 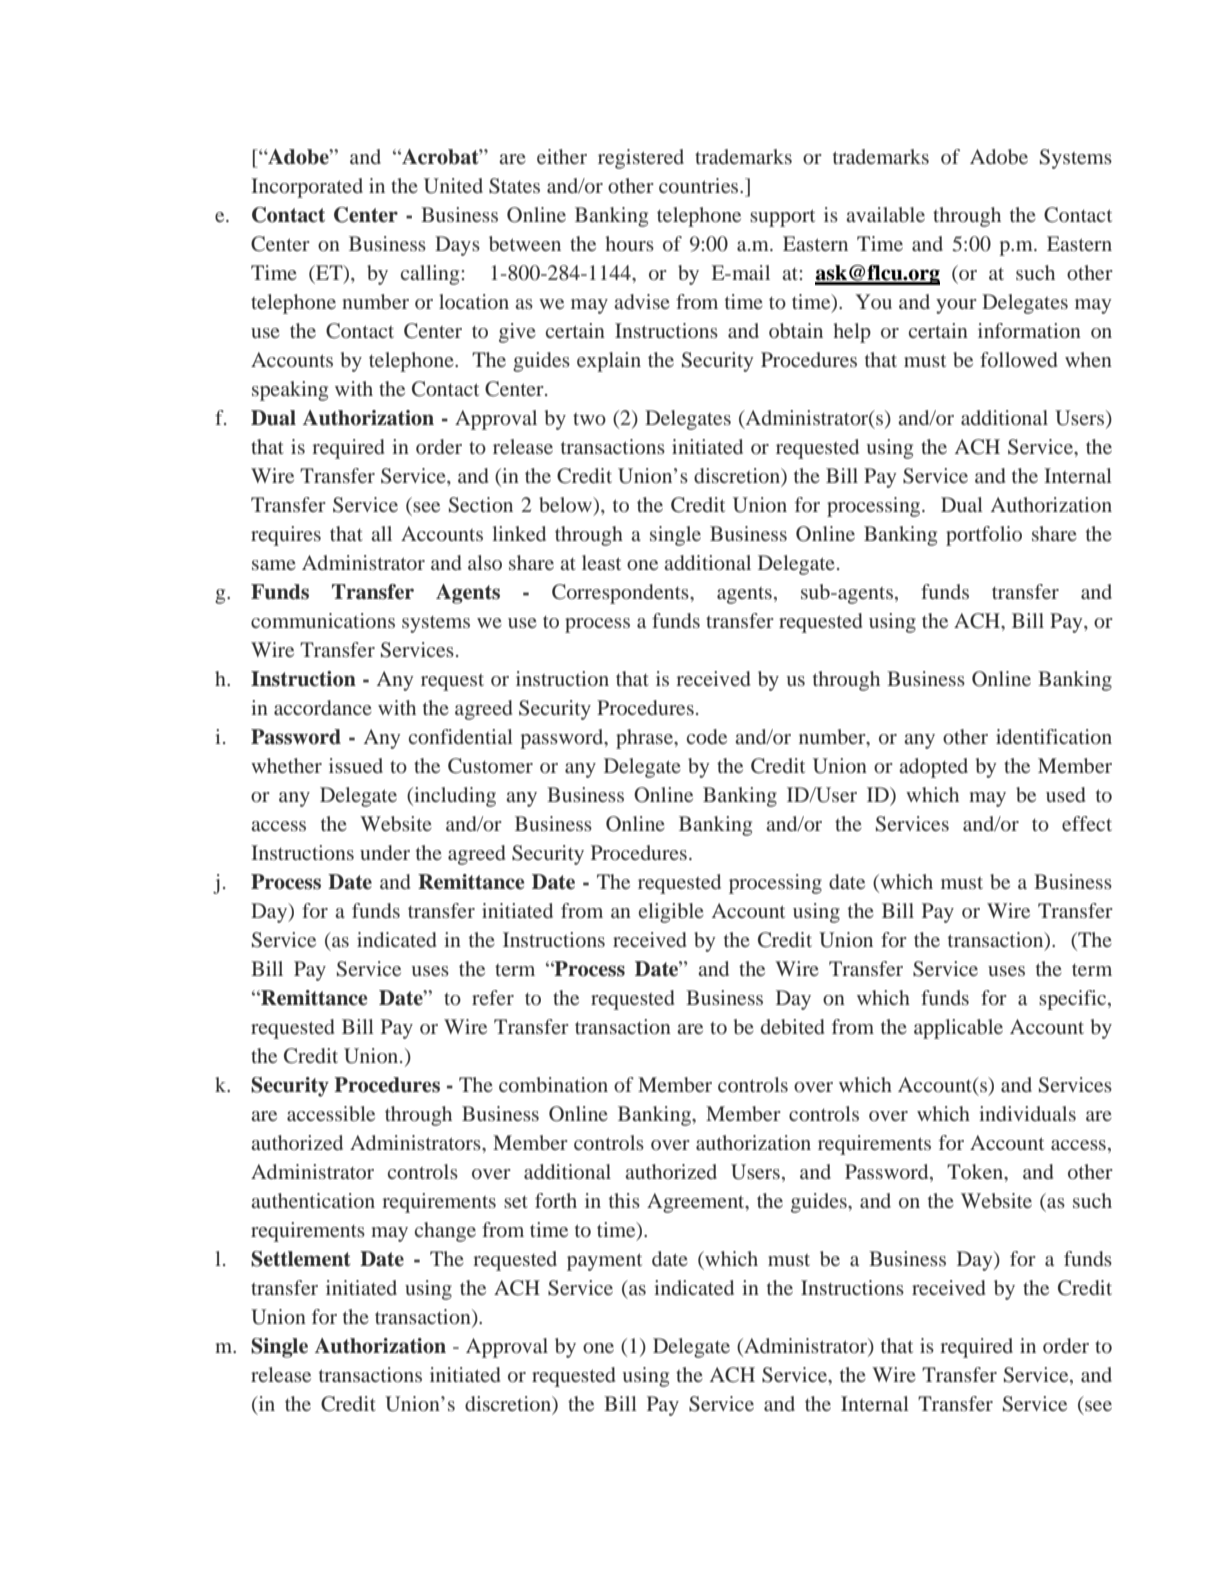 What do you see at coordinates (885, 214) in the screenshot?
I see `available` at bounding box center [885, 214].
